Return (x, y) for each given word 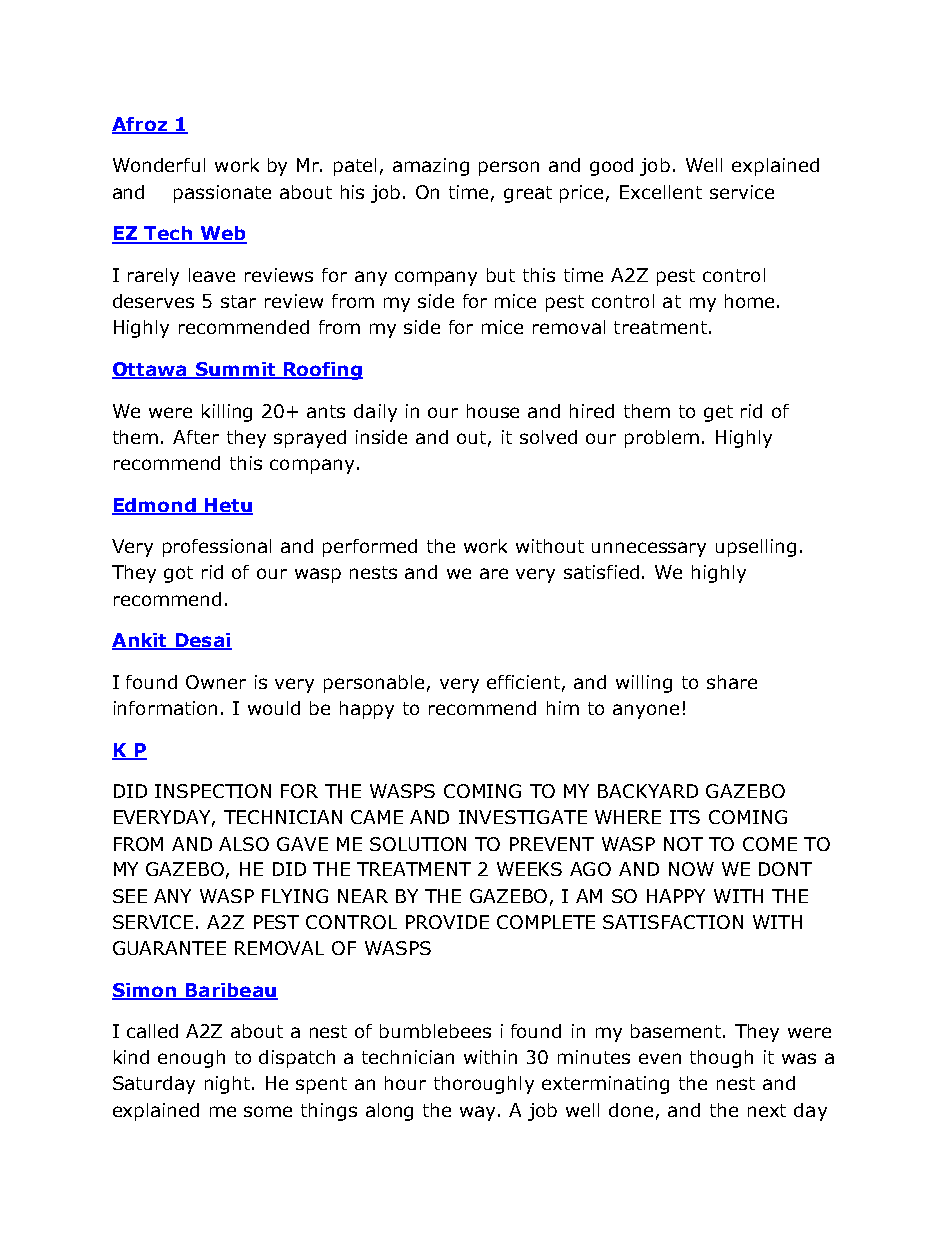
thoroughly (484, 1085)
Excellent (661, 192)
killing (227, 413)
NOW (691, 869)
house (493, 411)
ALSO (244, 844)
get (718, 413)
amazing (431, 167)
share (732, 682)
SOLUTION (418, 844)
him (563, 708)
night (229, 1085)
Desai (202, 641)
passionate (222, 194)
